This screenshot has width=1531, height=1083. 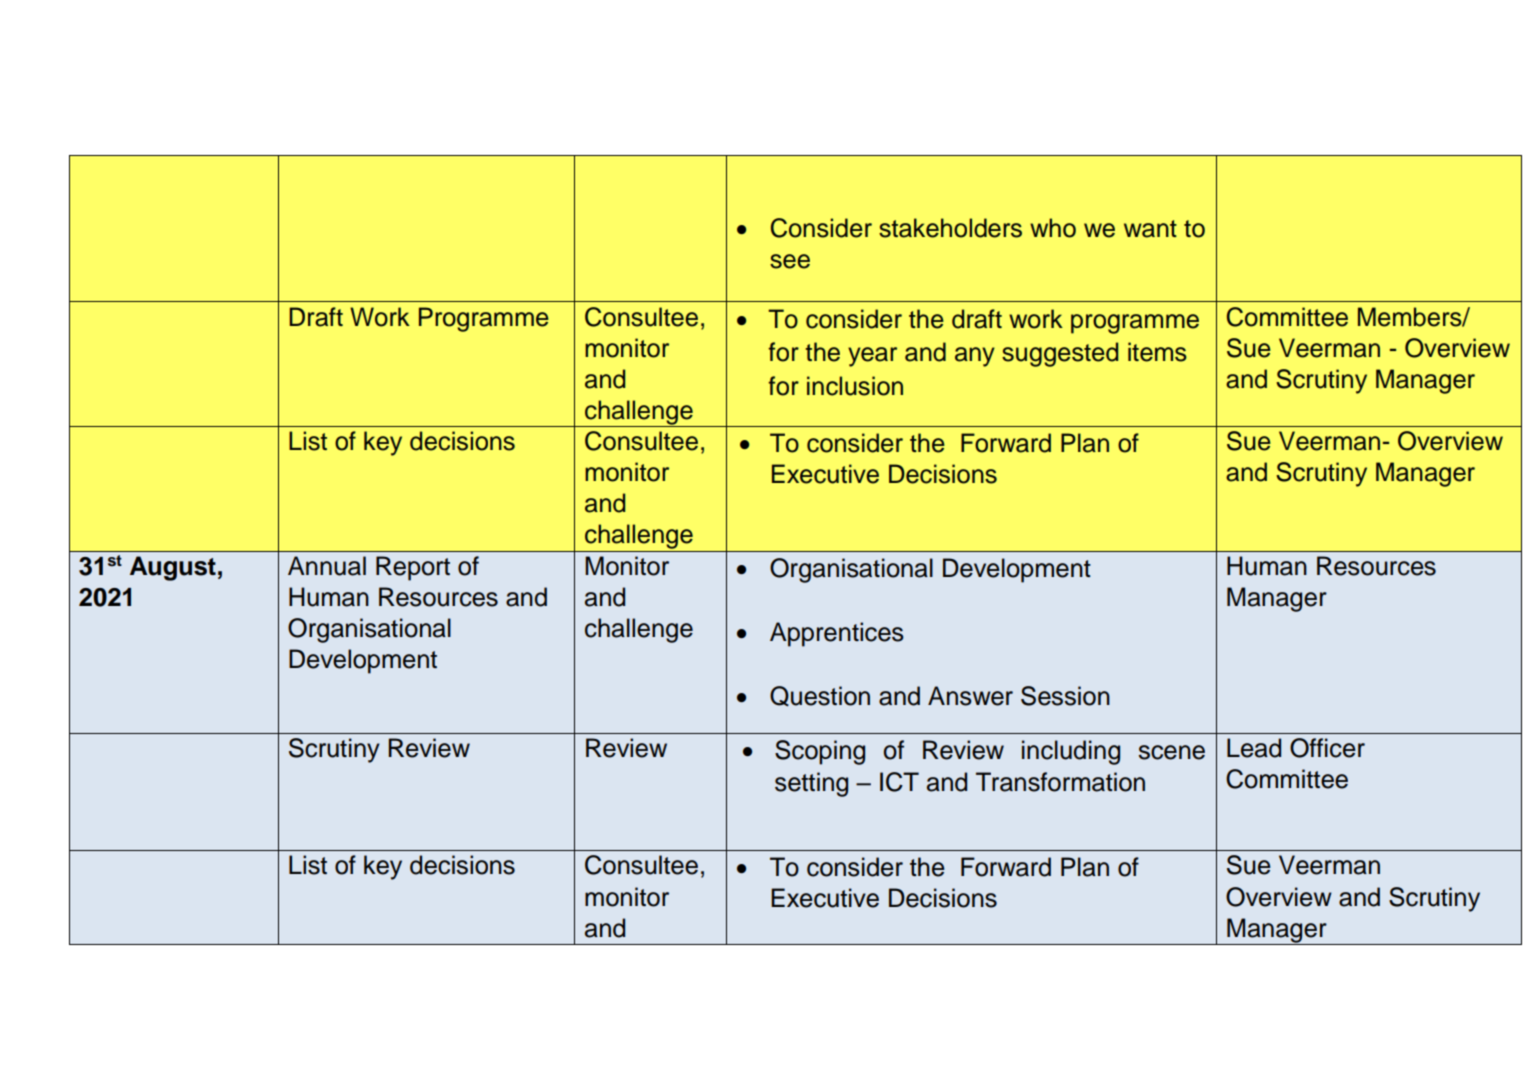 What do you see at coordinates (811, 784) in the screenshot?
I see `setting` at bounding box center [811, 784].
